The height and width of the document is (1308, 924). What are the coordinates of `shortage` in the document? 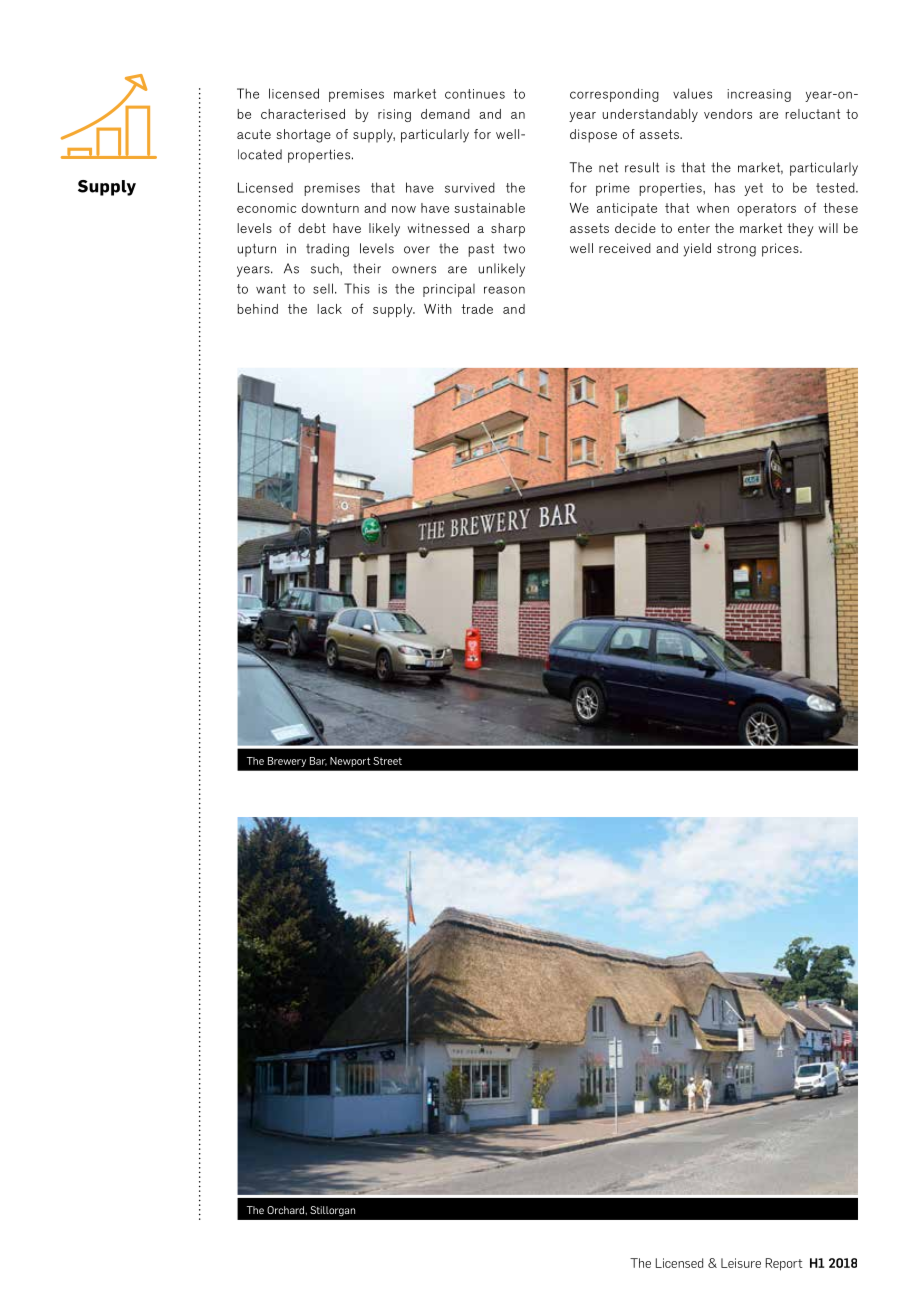 It's located at (303, 136).
